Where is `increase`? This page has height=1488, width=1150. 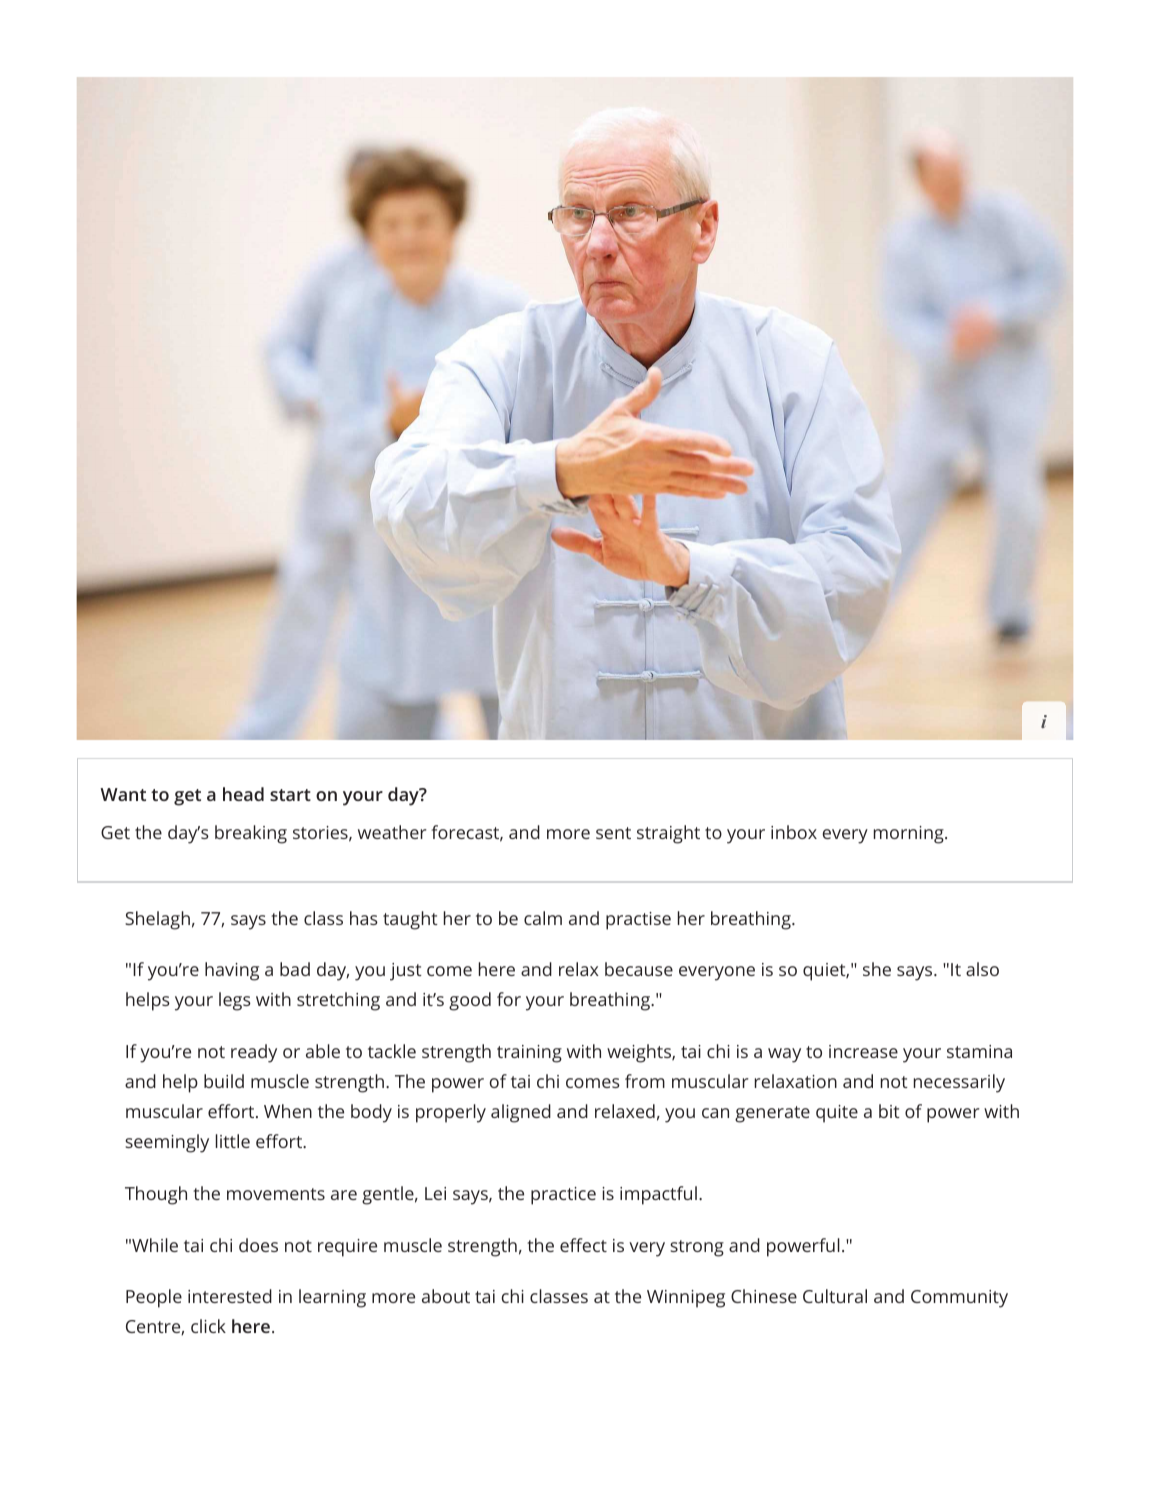
increase is located at coordinates (863, 1051).
